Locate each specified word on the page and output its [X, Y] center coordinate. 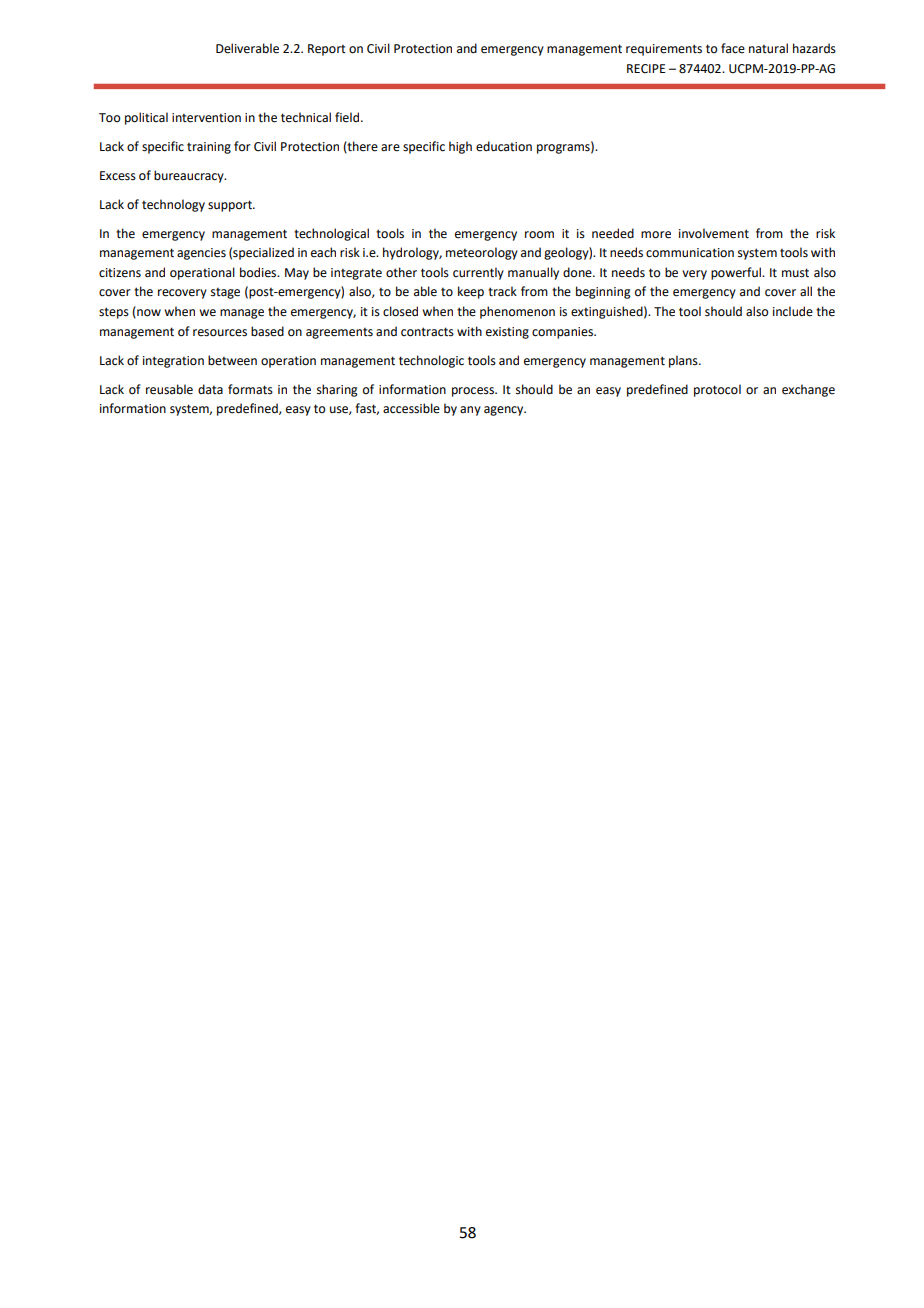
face [733, 48]
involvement [714, 233]
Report [327, 50]
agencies [201, 254]
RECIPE [646, 69]
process [474, 392]
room [539, 235]
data [210, 389]
